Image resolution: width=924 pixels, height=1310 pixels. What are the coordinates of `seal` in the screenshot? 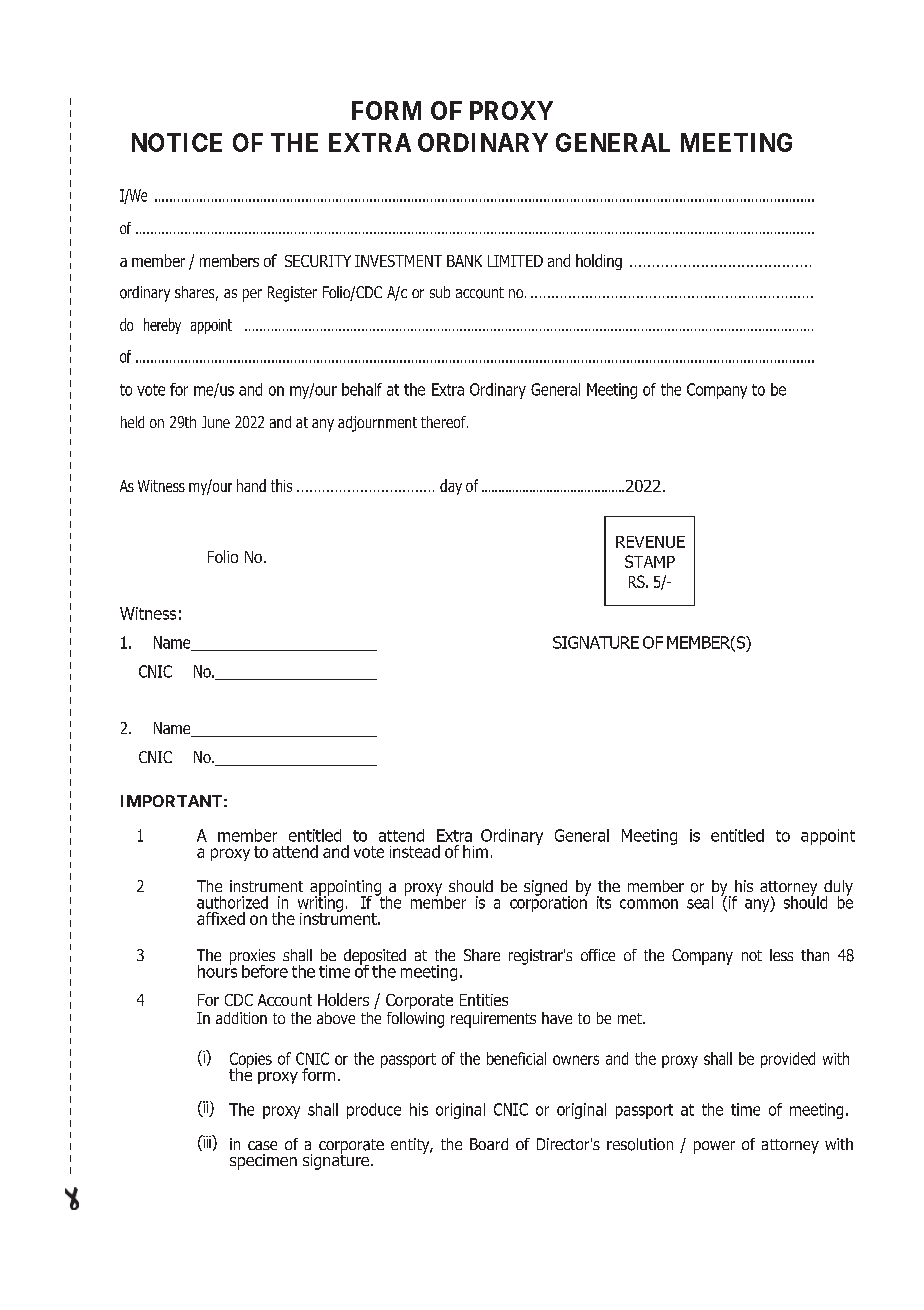 It's located at (700, 902).
